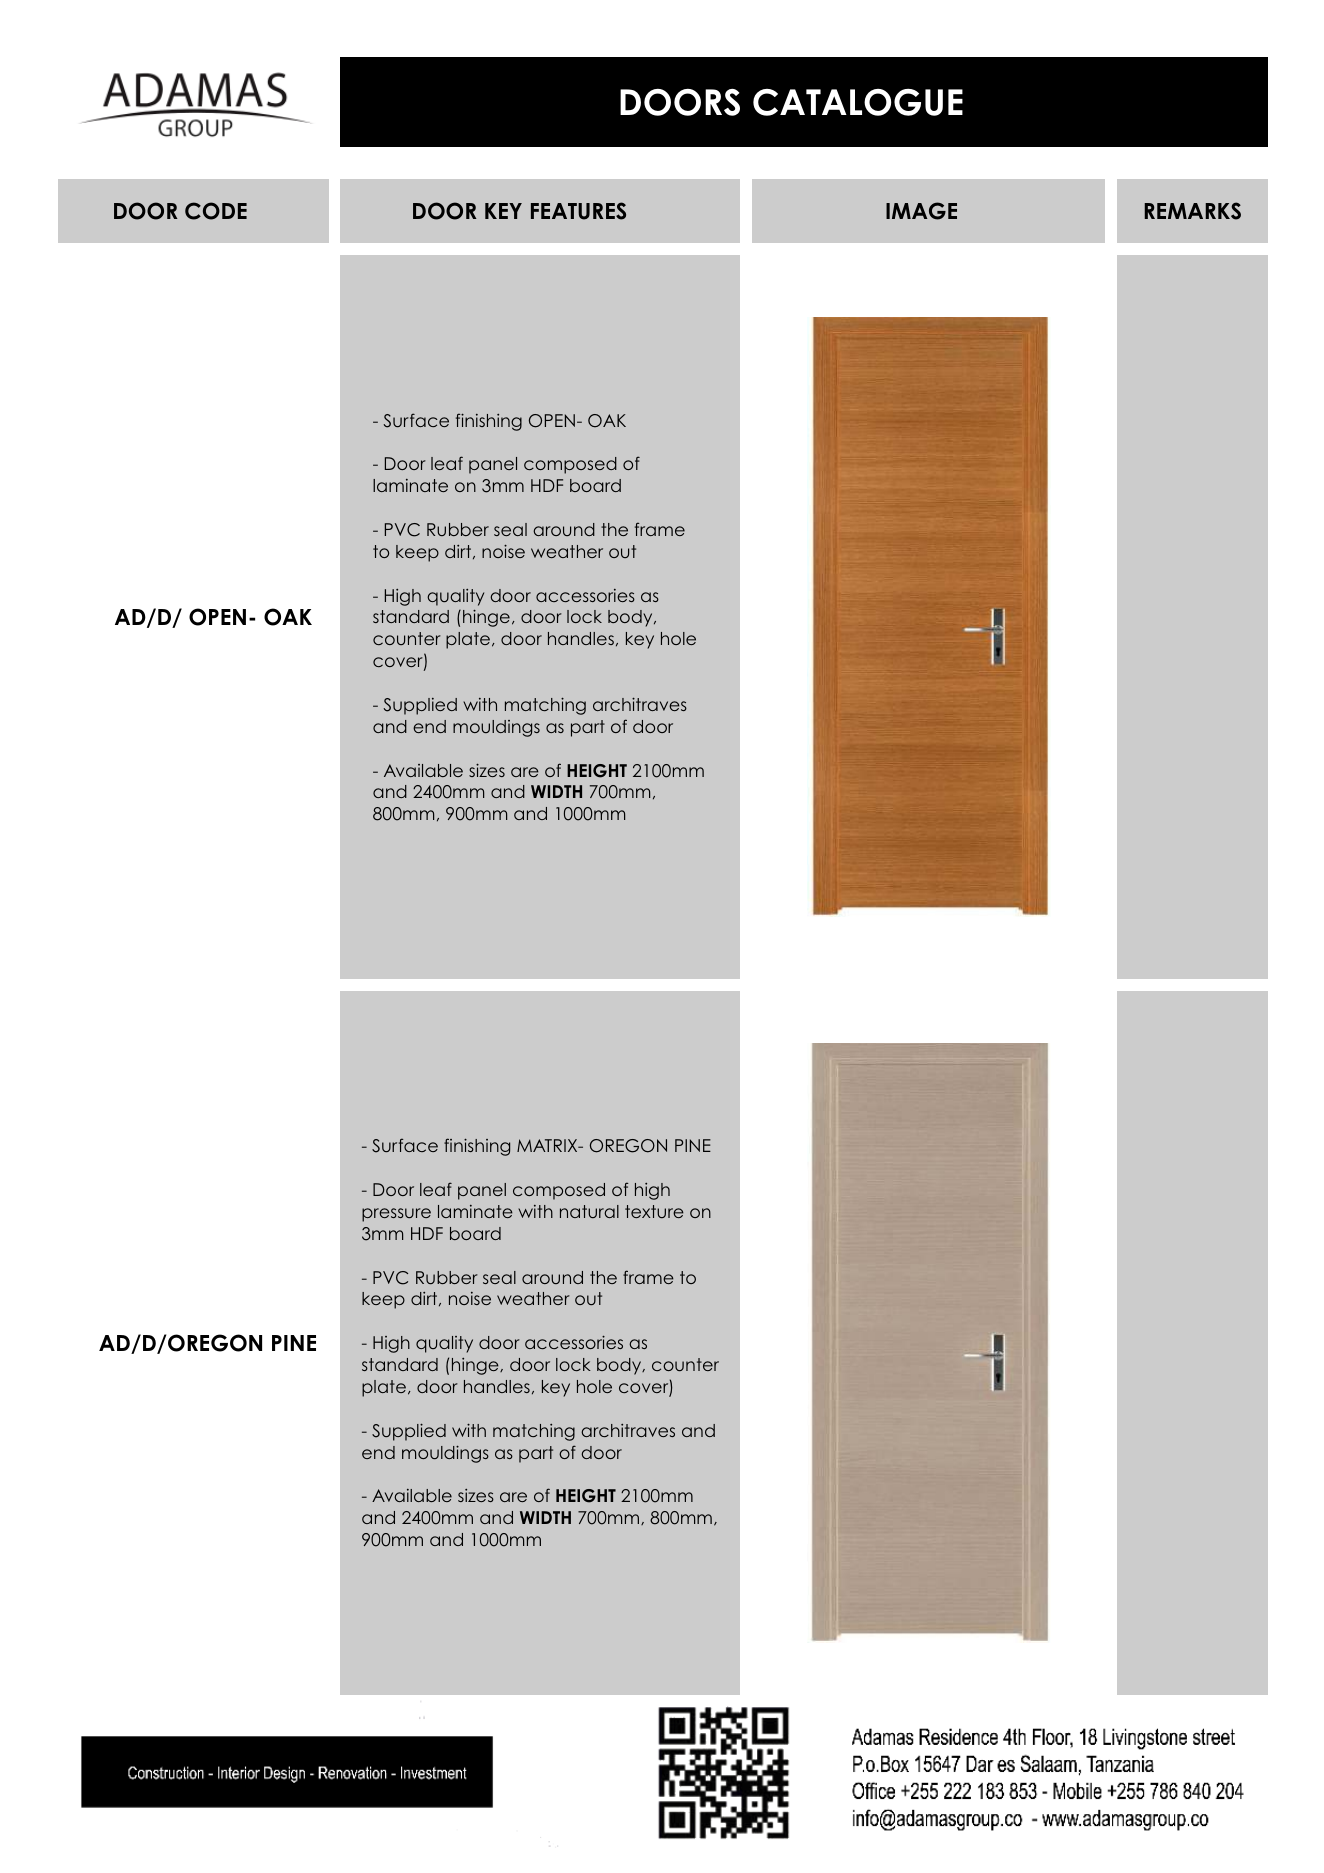 The image size is (1324, 1873). I want to click on texture, so click(654, 1211).
